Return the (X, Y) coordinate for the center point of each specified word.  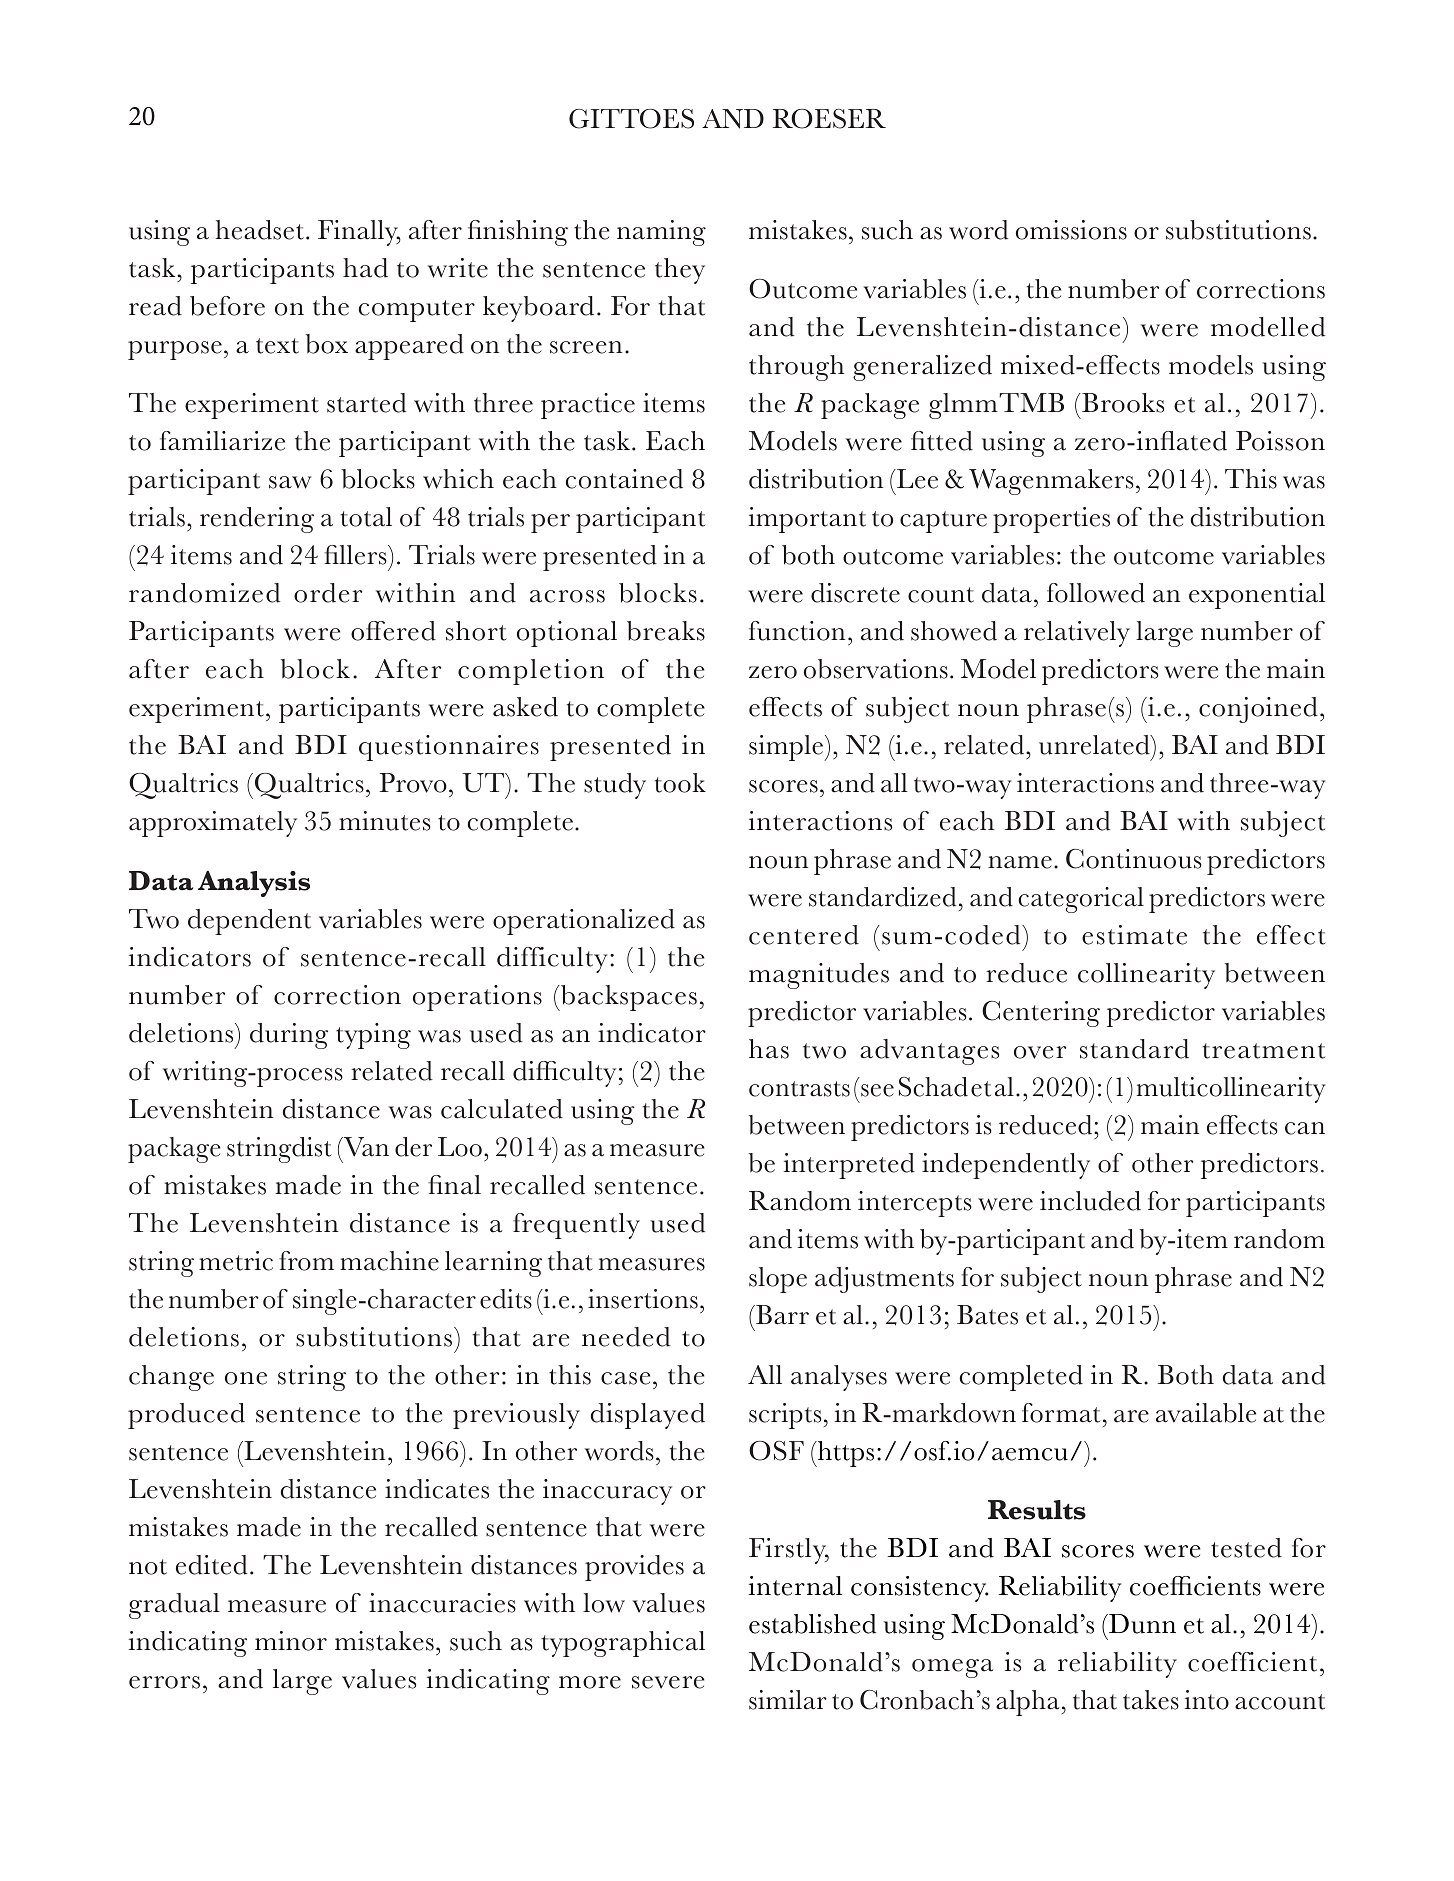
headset (260, 230)
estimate (1134, 935)
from (306, 1261)
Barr (781, 1315)
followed (1096, 593)
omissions (1071, 230)
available (1206, 1413)
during (289, 1036)
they (680, 271)
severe (668, 1682)
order (328, 593)
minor (291, 1641)
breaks (666, 631)
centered (804, 935)
